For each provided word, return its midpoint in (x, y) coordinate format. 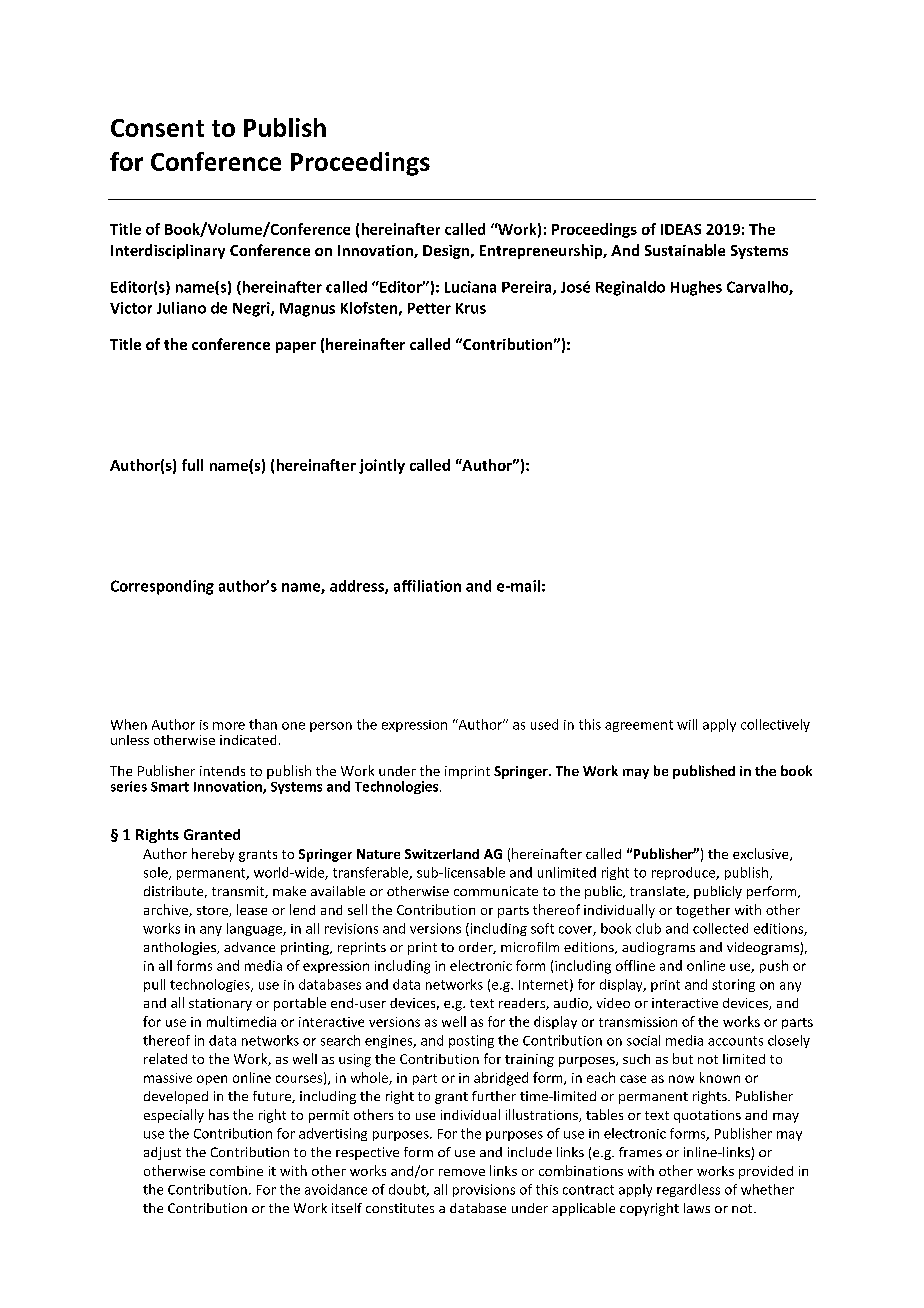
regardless (688, 1190)
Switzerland (442, 854)
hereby (213, 855)
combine (236, 1171)
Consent (157, 128)
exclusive (762, 854)
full (192, 465)
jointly (382, 466)
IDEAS (681, 229)
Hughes (696, 288)
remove (462, 1172)
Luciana (470, 287)
